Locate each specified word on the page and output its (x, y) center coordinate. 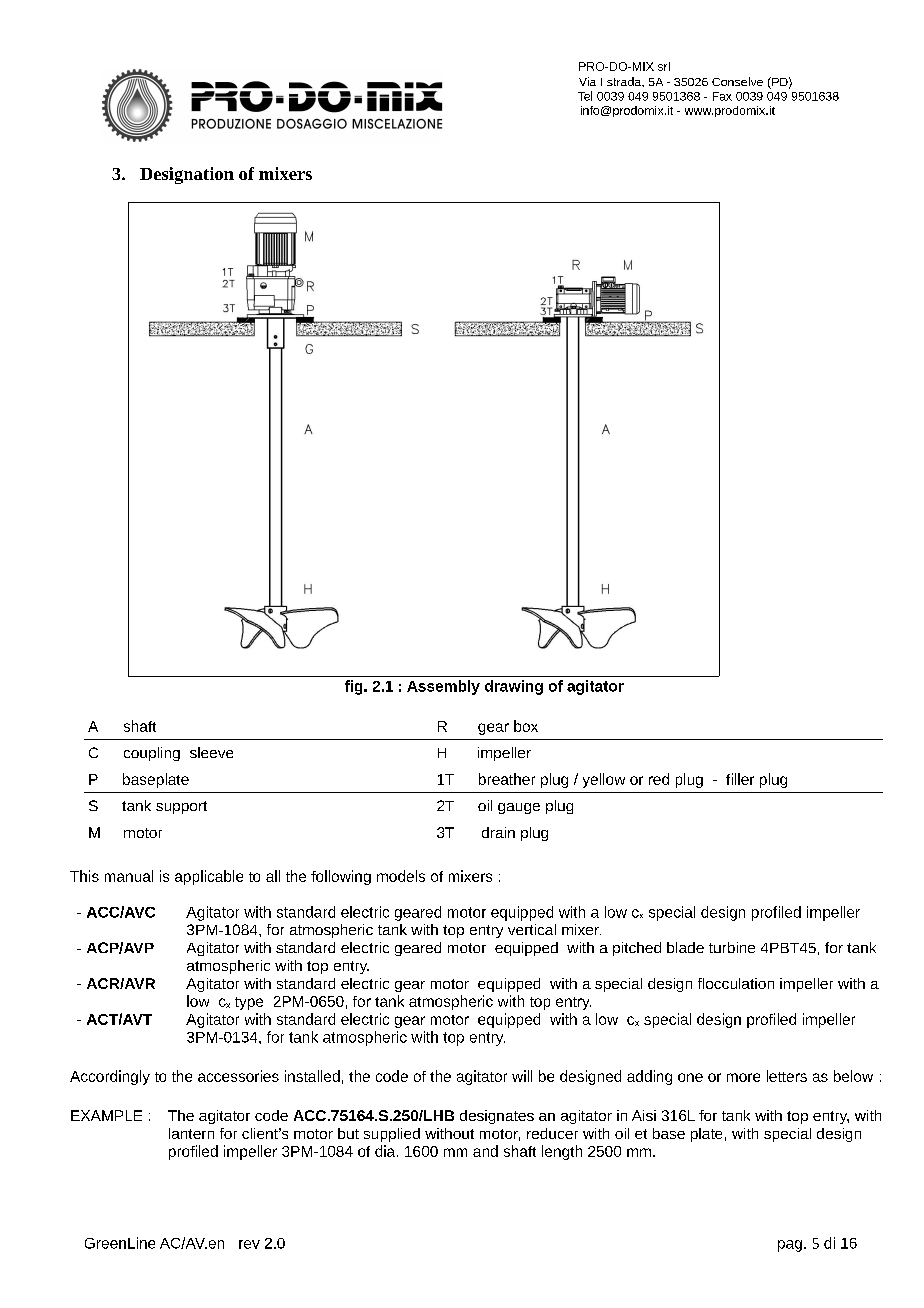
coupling (152, 754)
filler (740, 779)
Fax (722, 96)
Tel (585, 96)
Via (587, 81)
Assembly (443, 687)
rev (249, 1244)
